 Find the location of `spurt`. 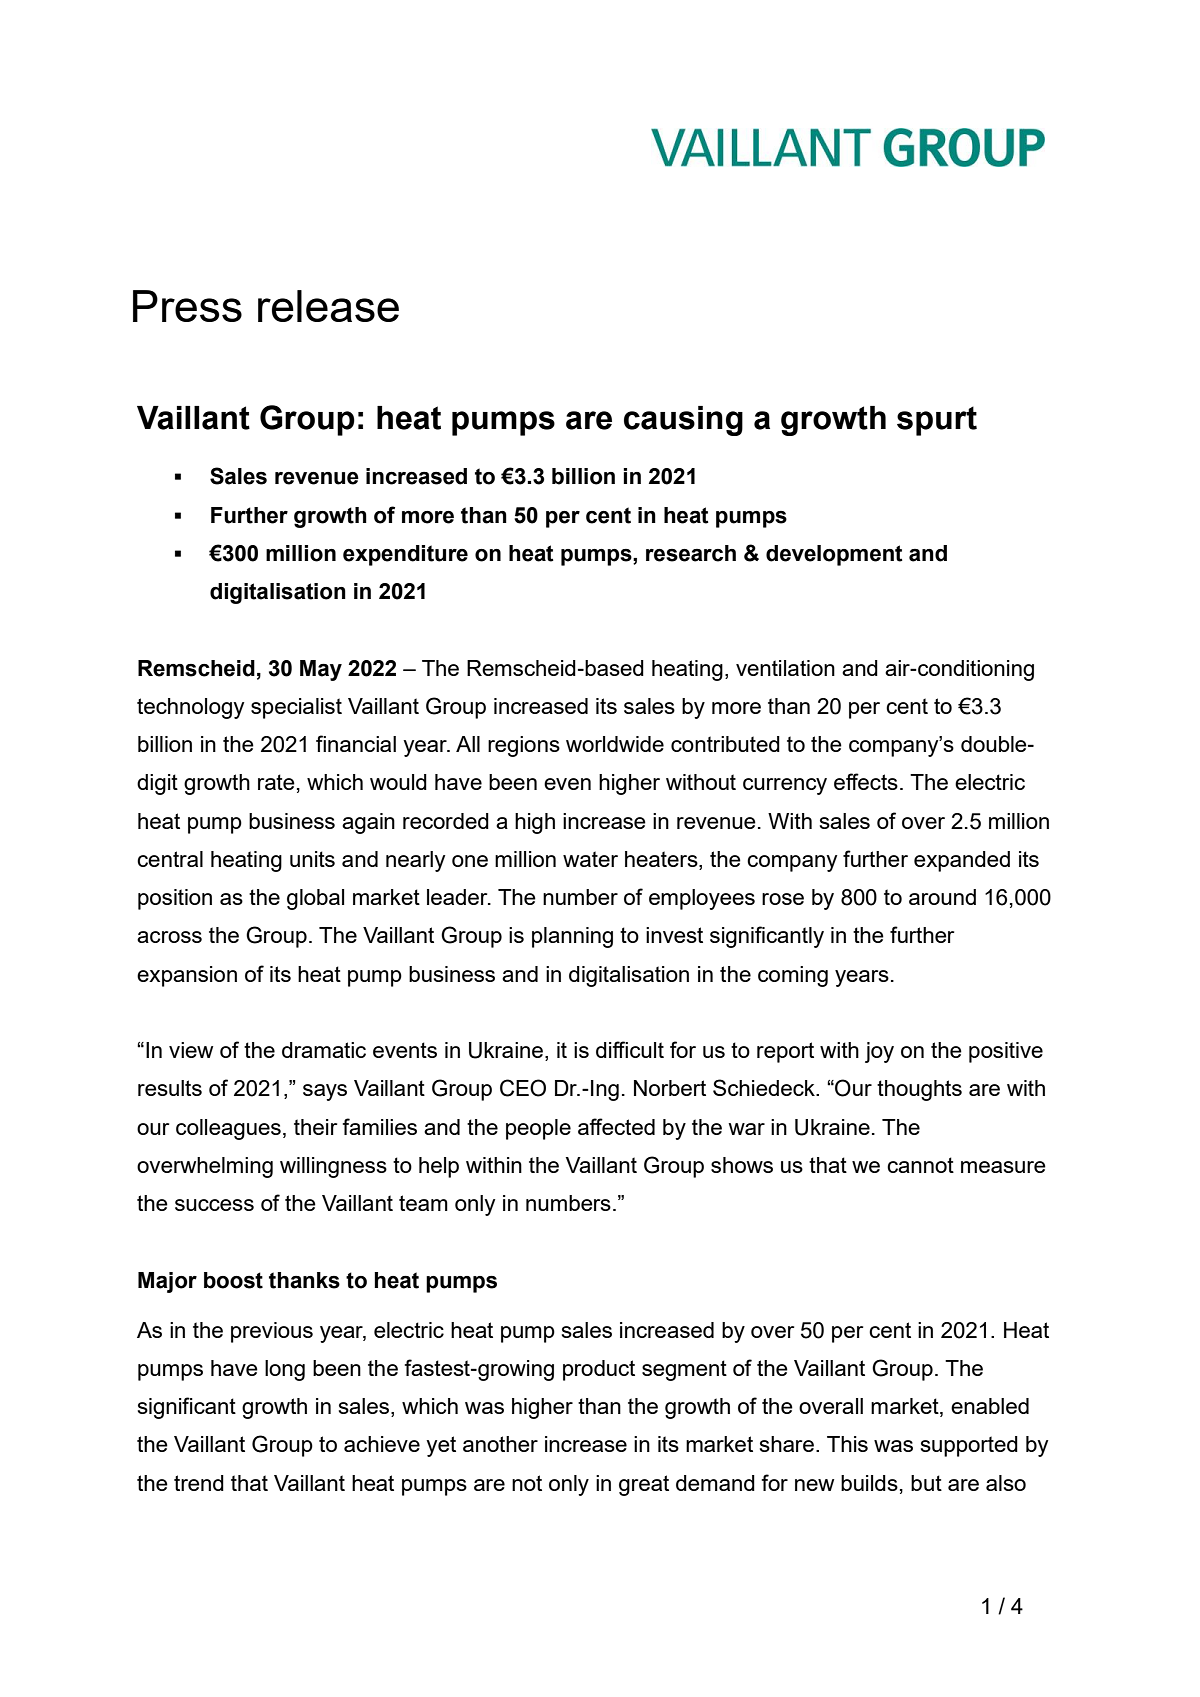

spurt is located at coordinates (937, 421).
